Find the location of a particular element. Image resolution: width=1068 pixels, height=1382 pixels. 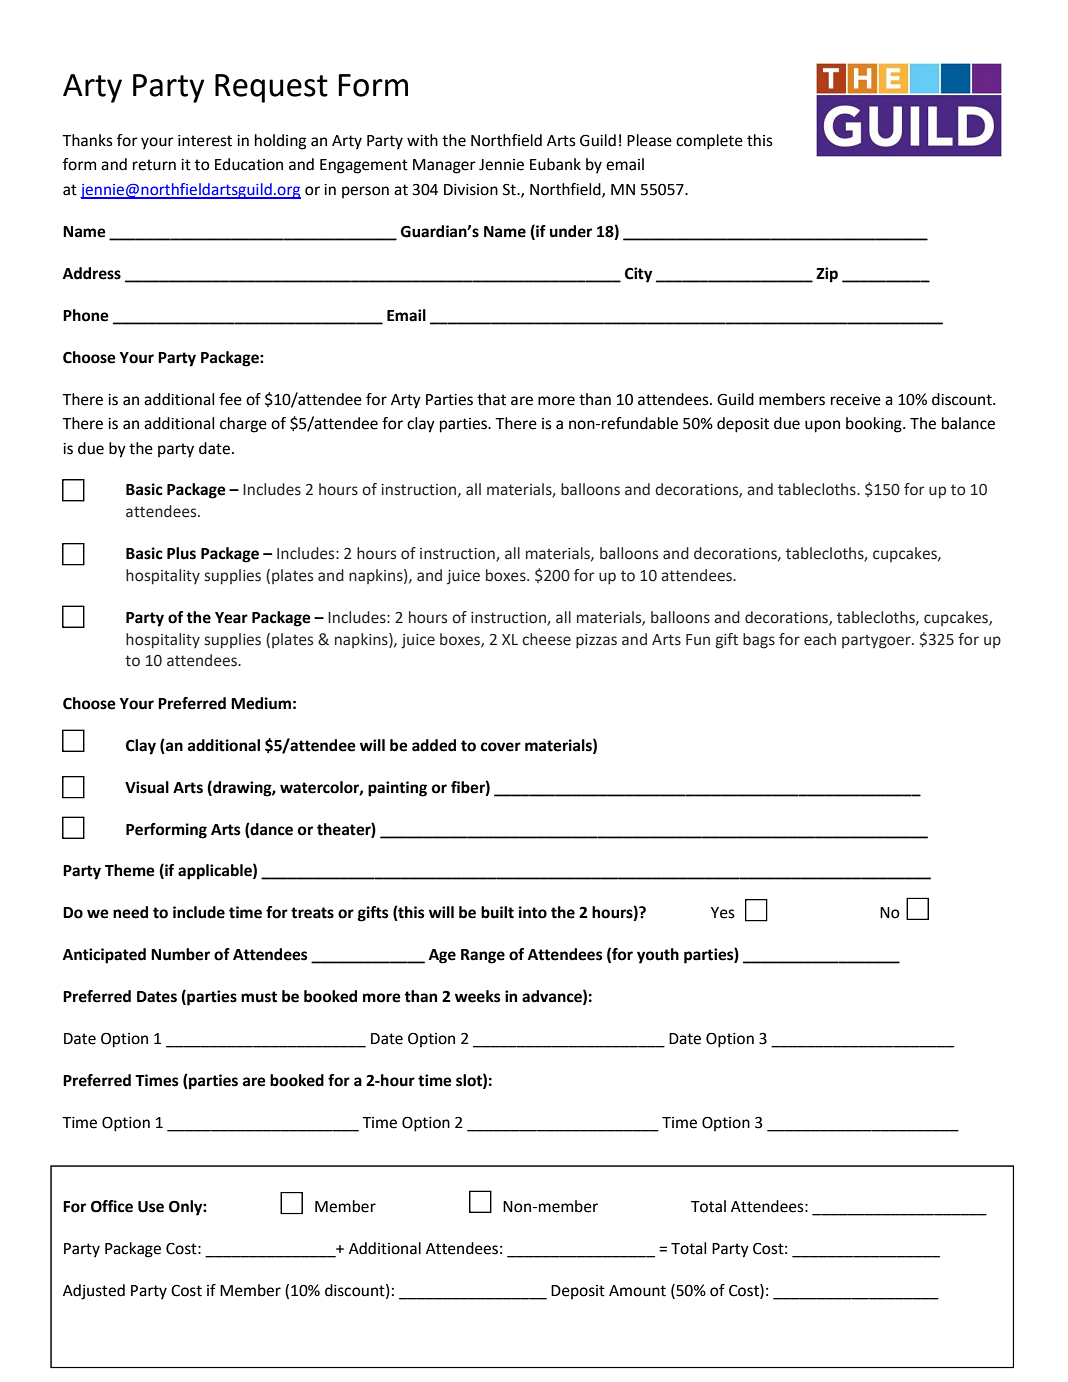

Use is located at coordinates (151, 1207).
